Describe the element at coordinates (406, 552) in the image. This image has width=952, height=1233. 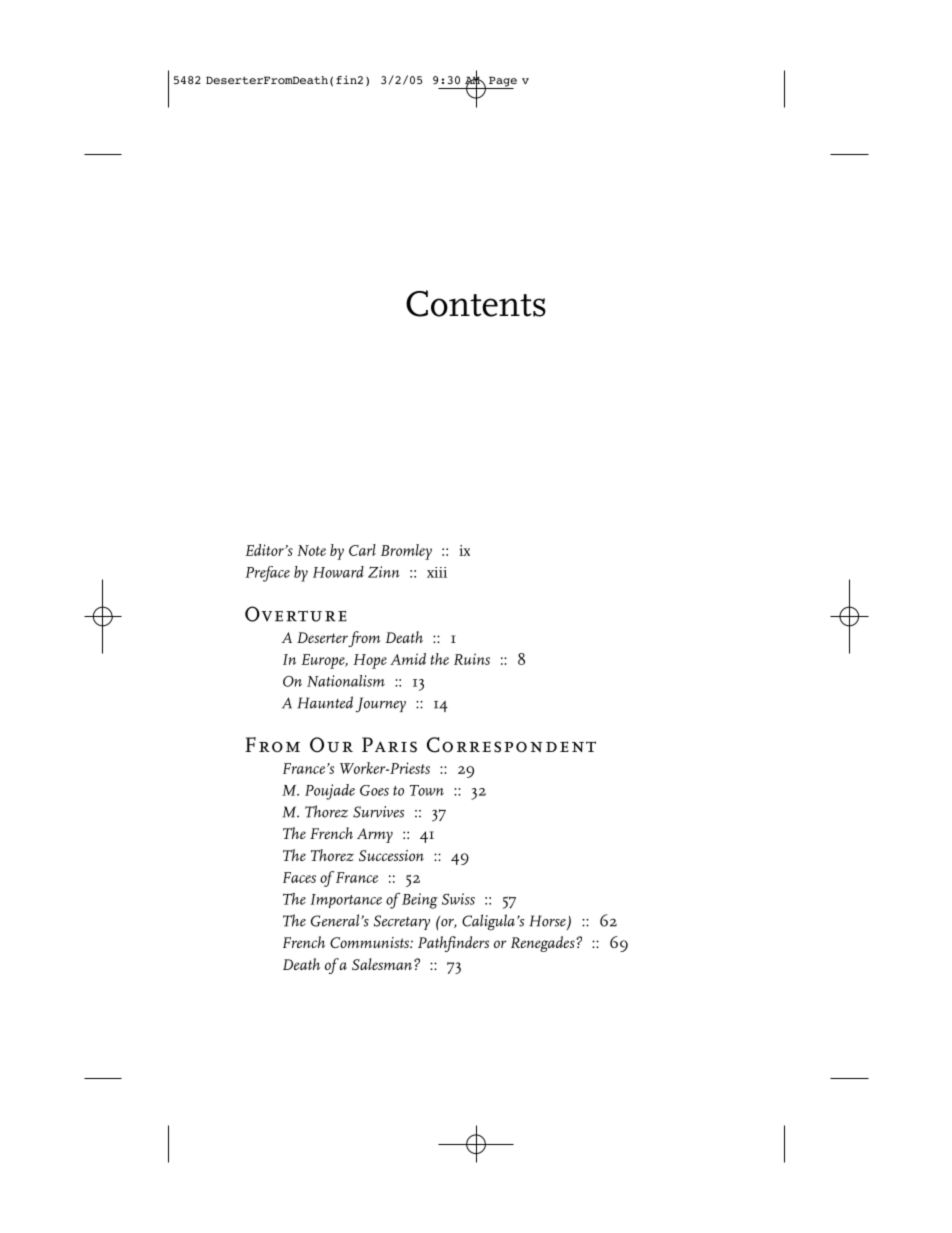
I see `Bromley` at that location.
